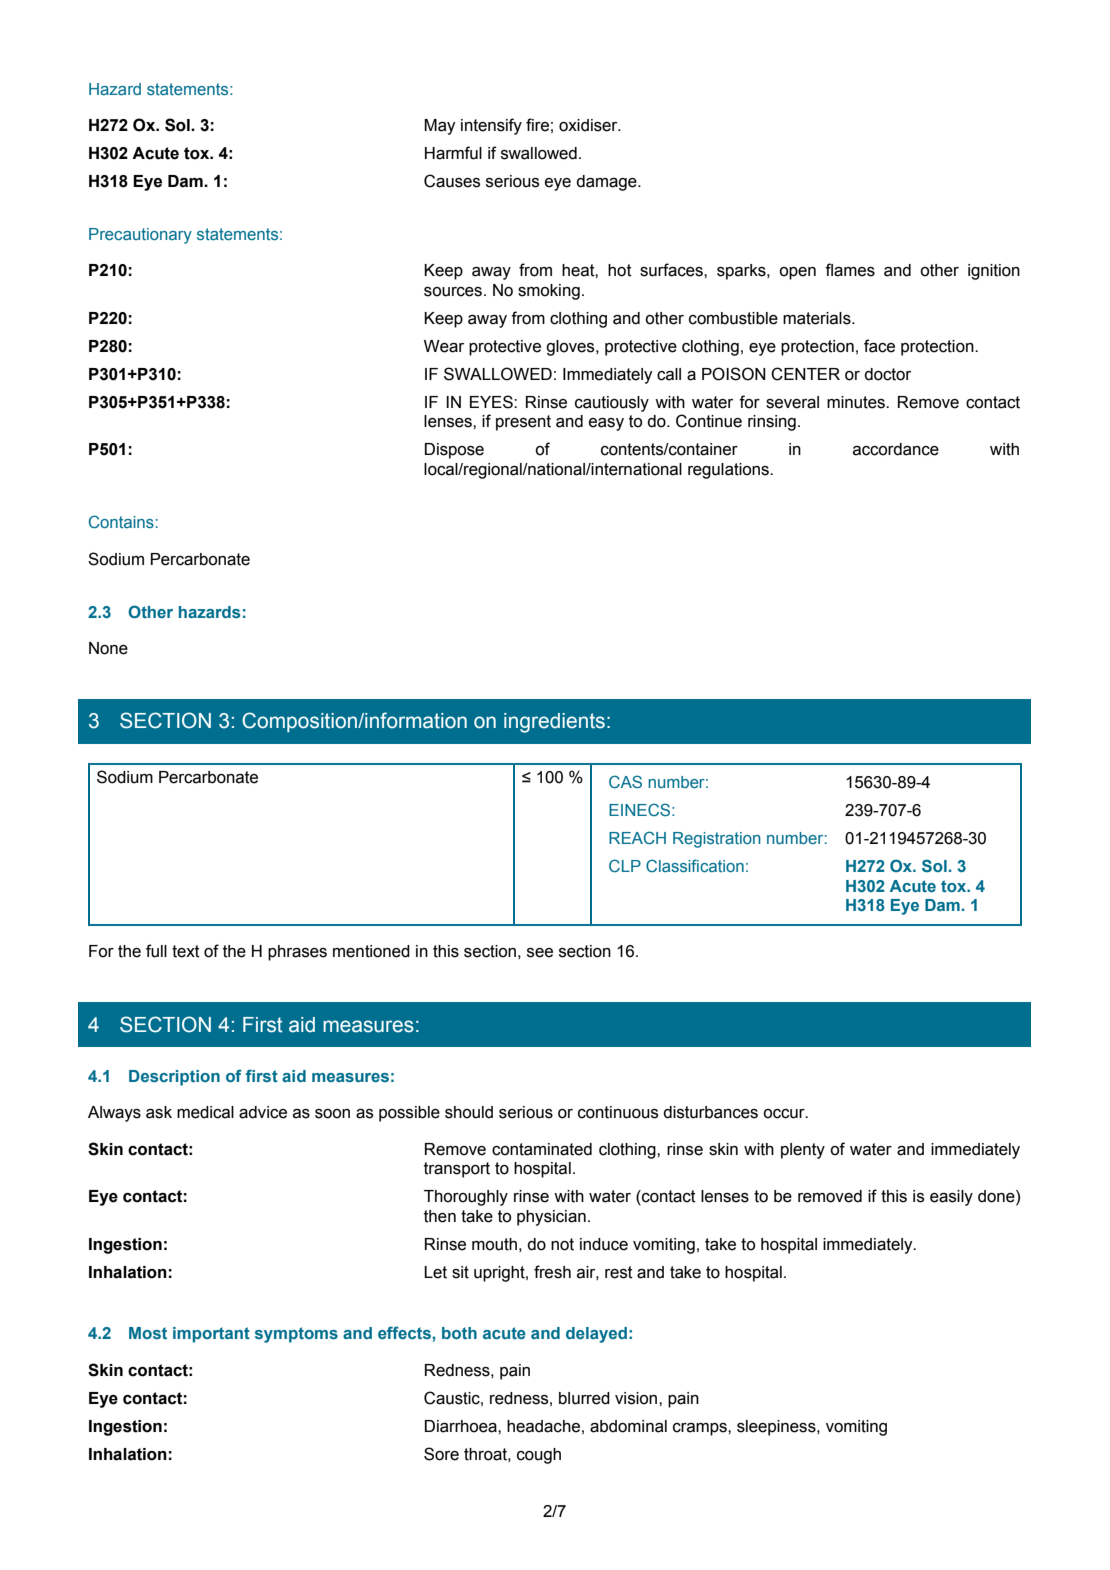  What do you see at coordinates (554, 723) in the document?
I see `ingredients` at bounding box center [554, 723].
